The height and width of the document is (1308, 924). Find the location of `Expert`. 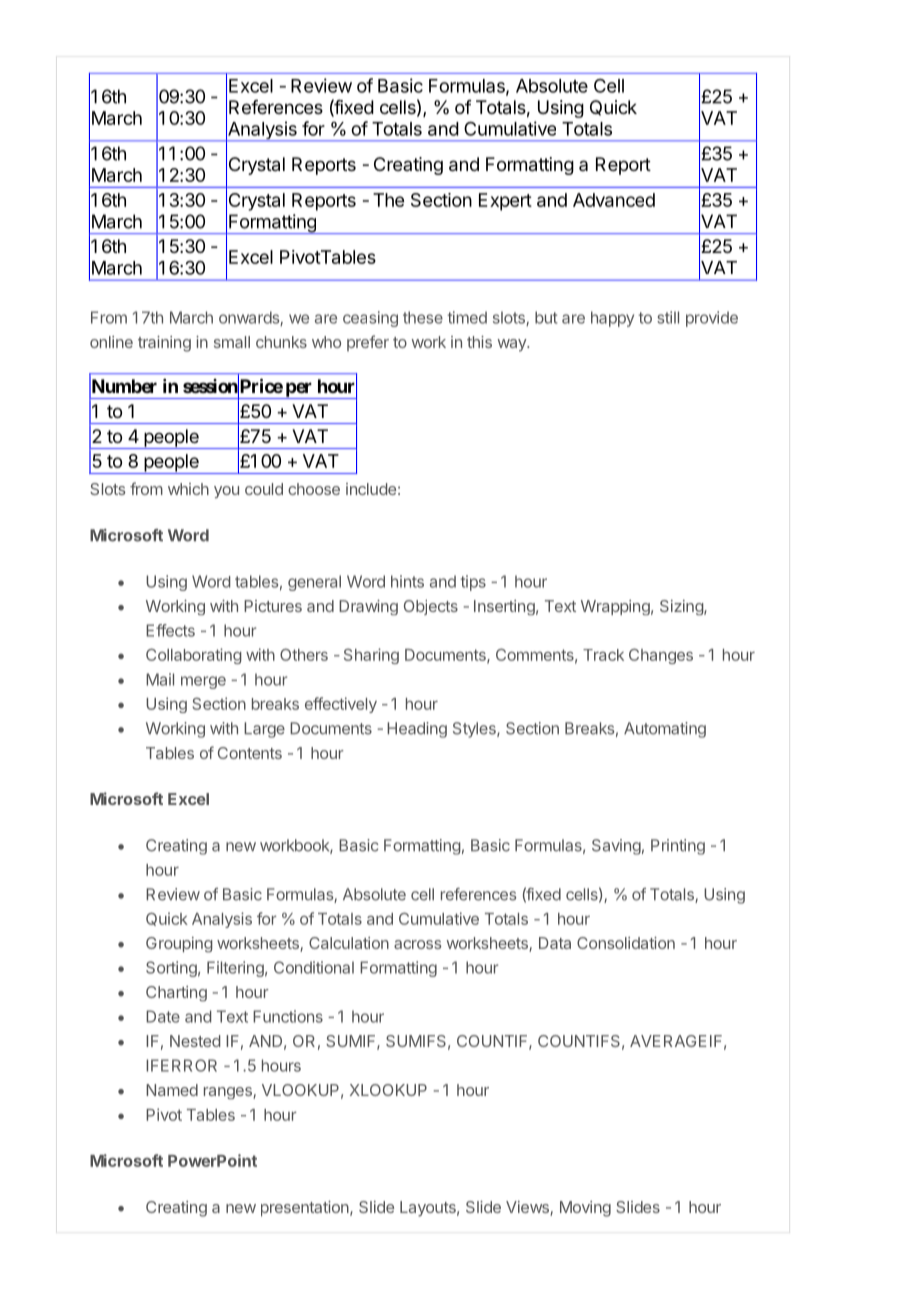

Expert is located at coordinates (505, 202).
